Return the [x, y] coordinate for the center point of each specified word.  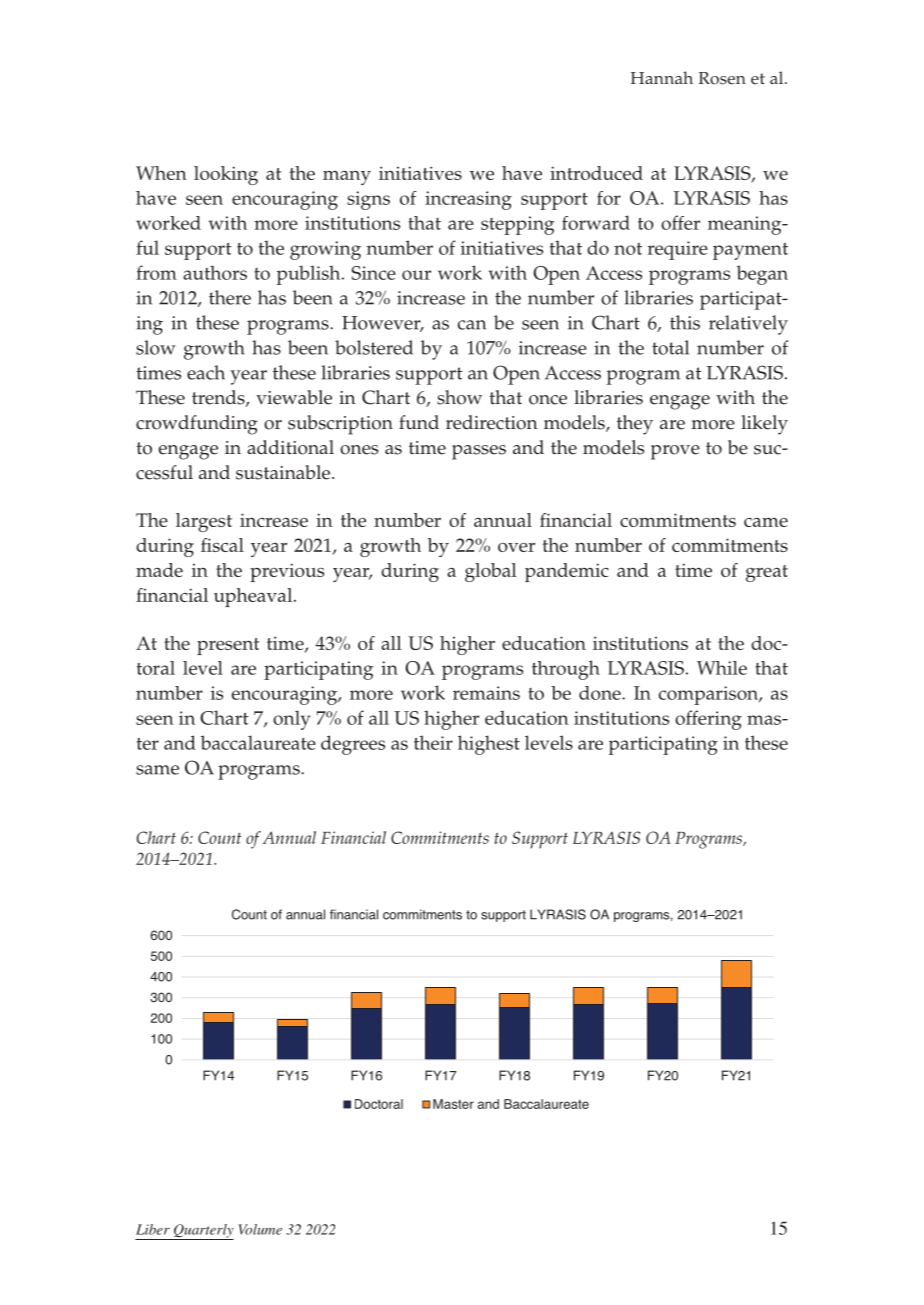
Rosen [722, 78]
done [601, 693]
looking [226, 175]
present [228, 646]
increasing [468, 200]
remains [486, 693]
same [157, 770]
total [670, 347]
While [722, 668]
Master [453, 1104]
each [206, 372]
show [459, 397]
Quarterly [202, 1232]
